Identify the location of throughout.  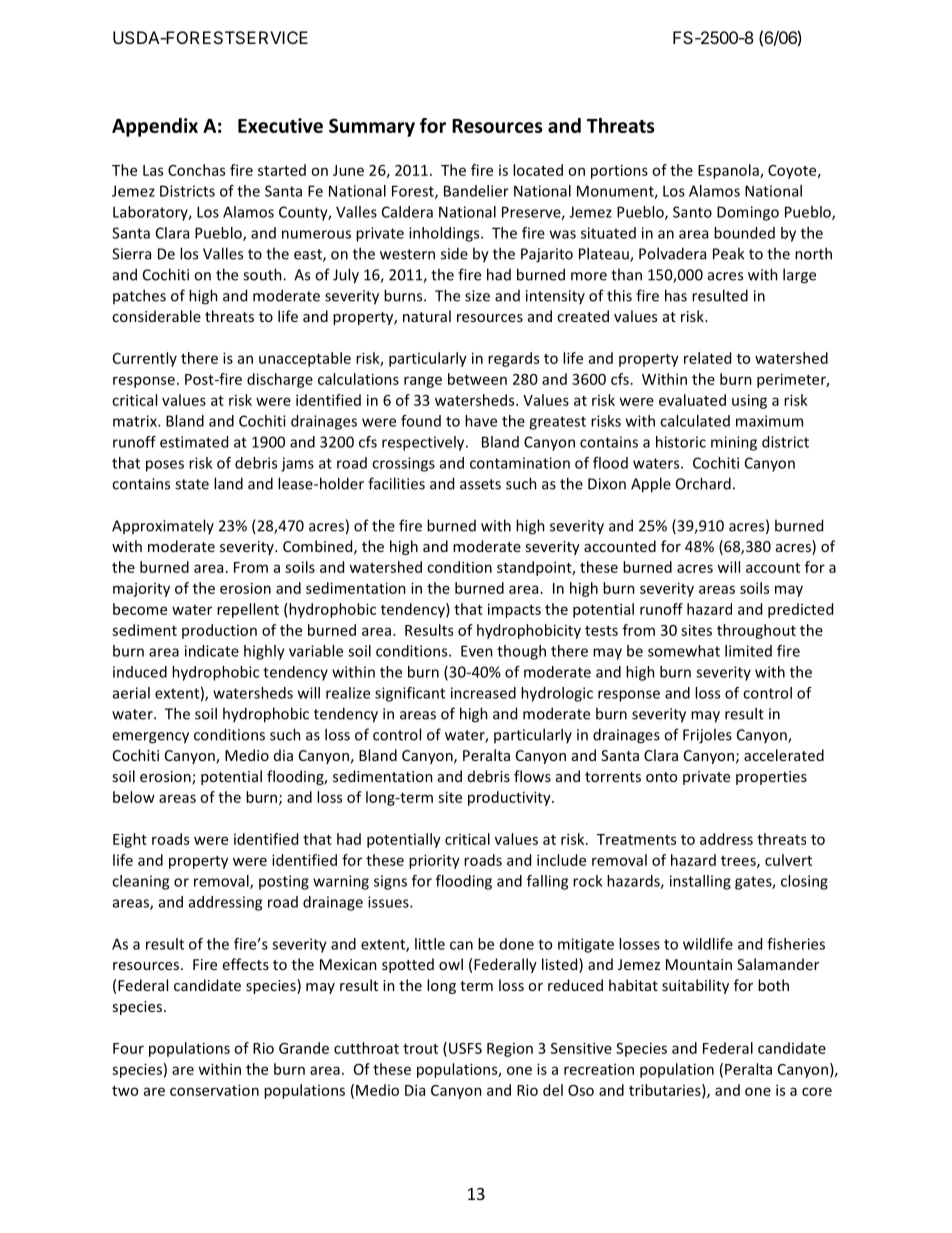
(756, 631).
